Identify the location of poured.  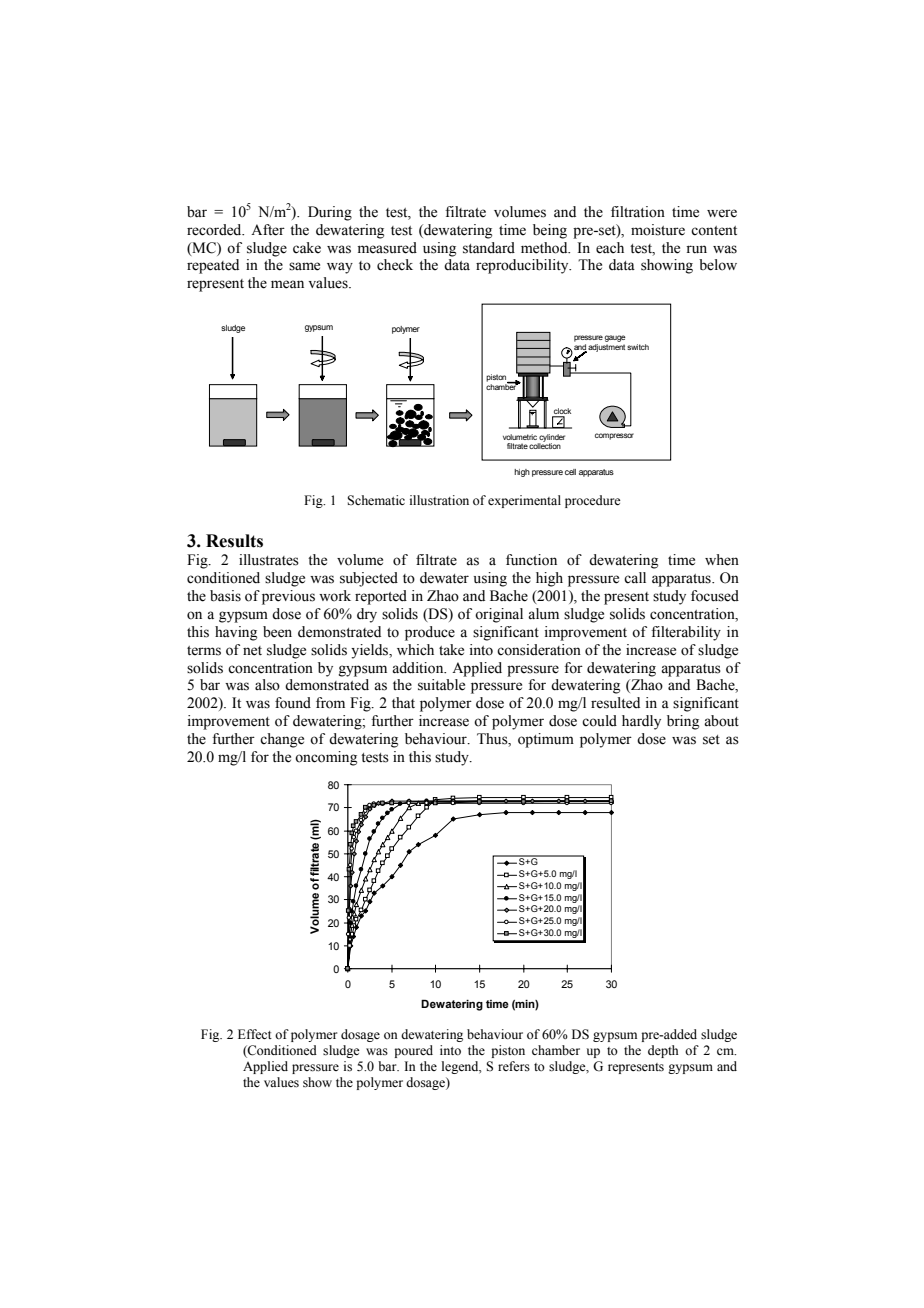
(413, 1051).
